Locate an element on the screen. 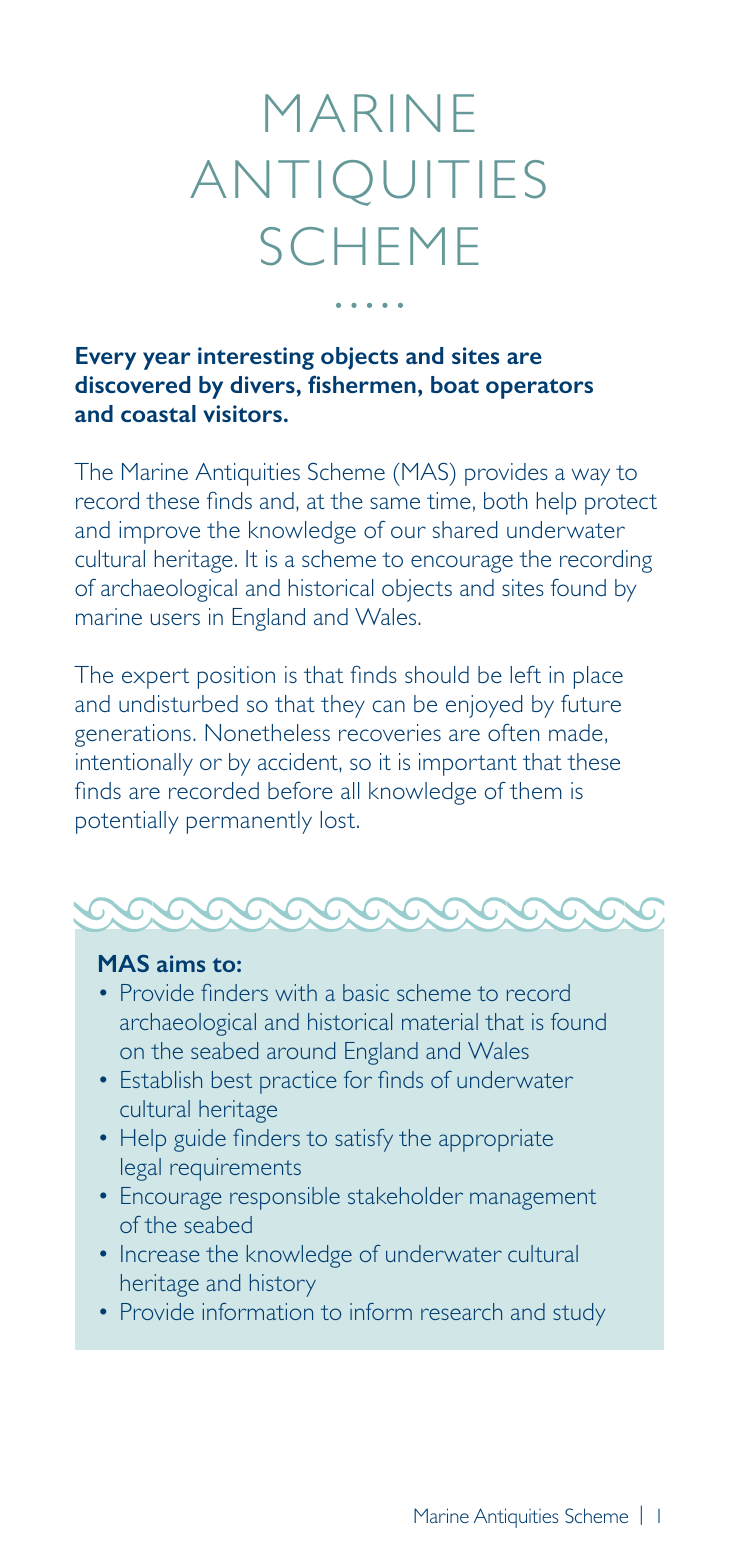  year is located at coordinates (167, 361).
